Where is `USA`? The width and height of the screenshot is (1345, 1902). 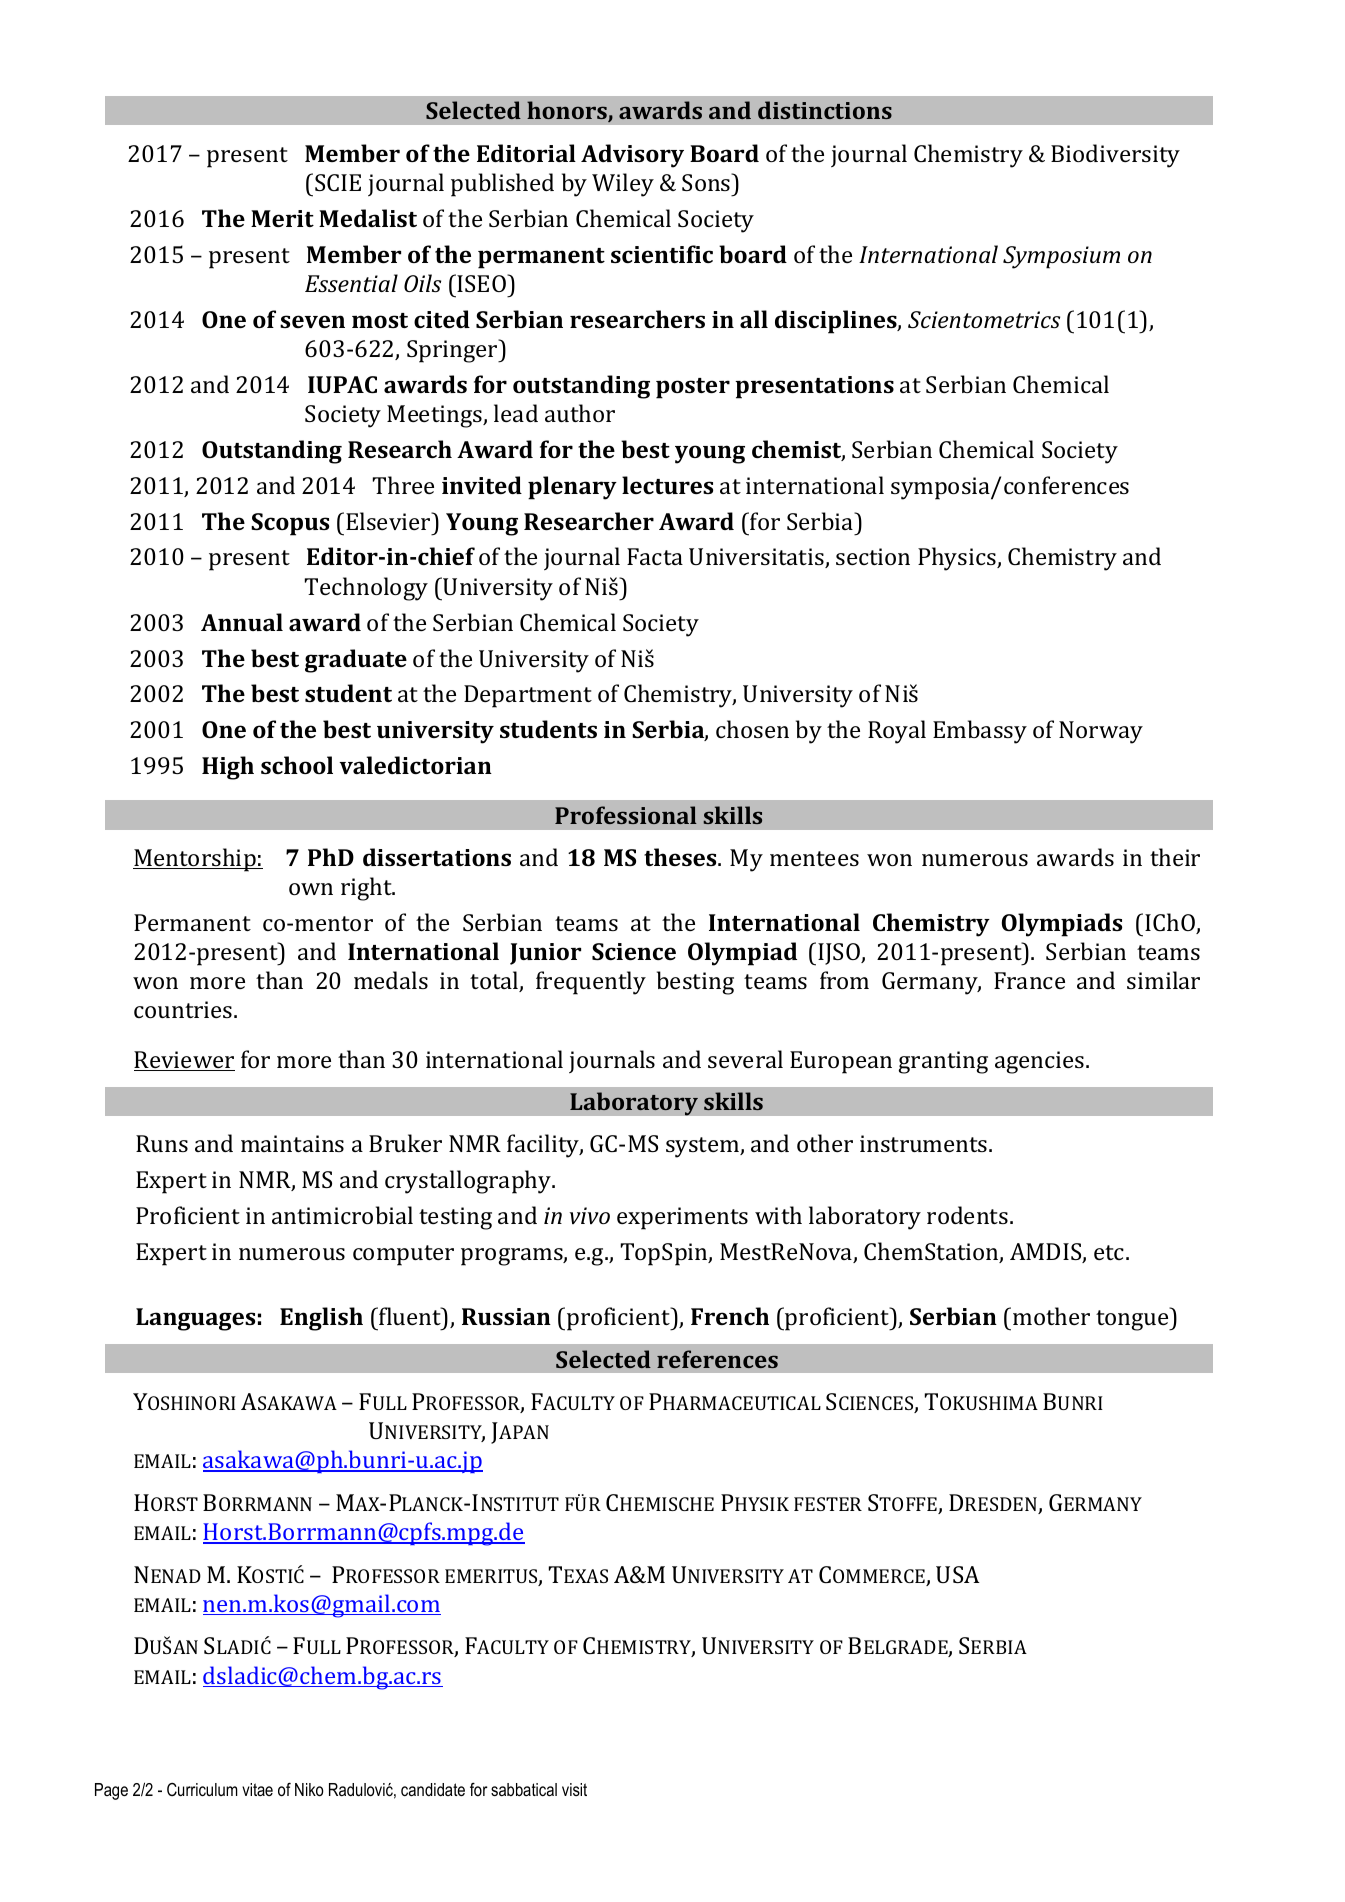
USA is located at coordinates (958, 1574).
